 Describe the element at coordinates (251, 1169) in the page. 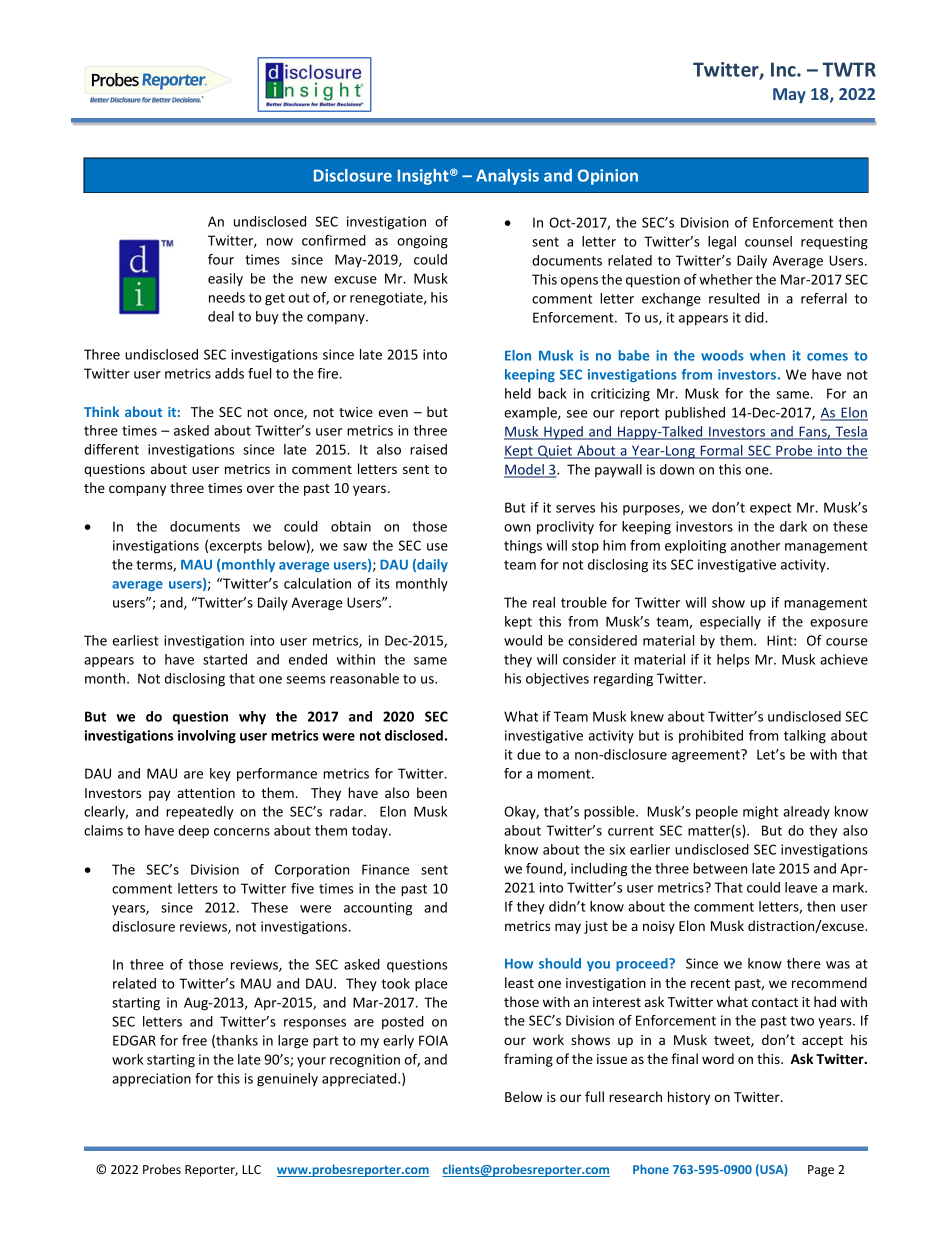

I see `LLC` at that location.
